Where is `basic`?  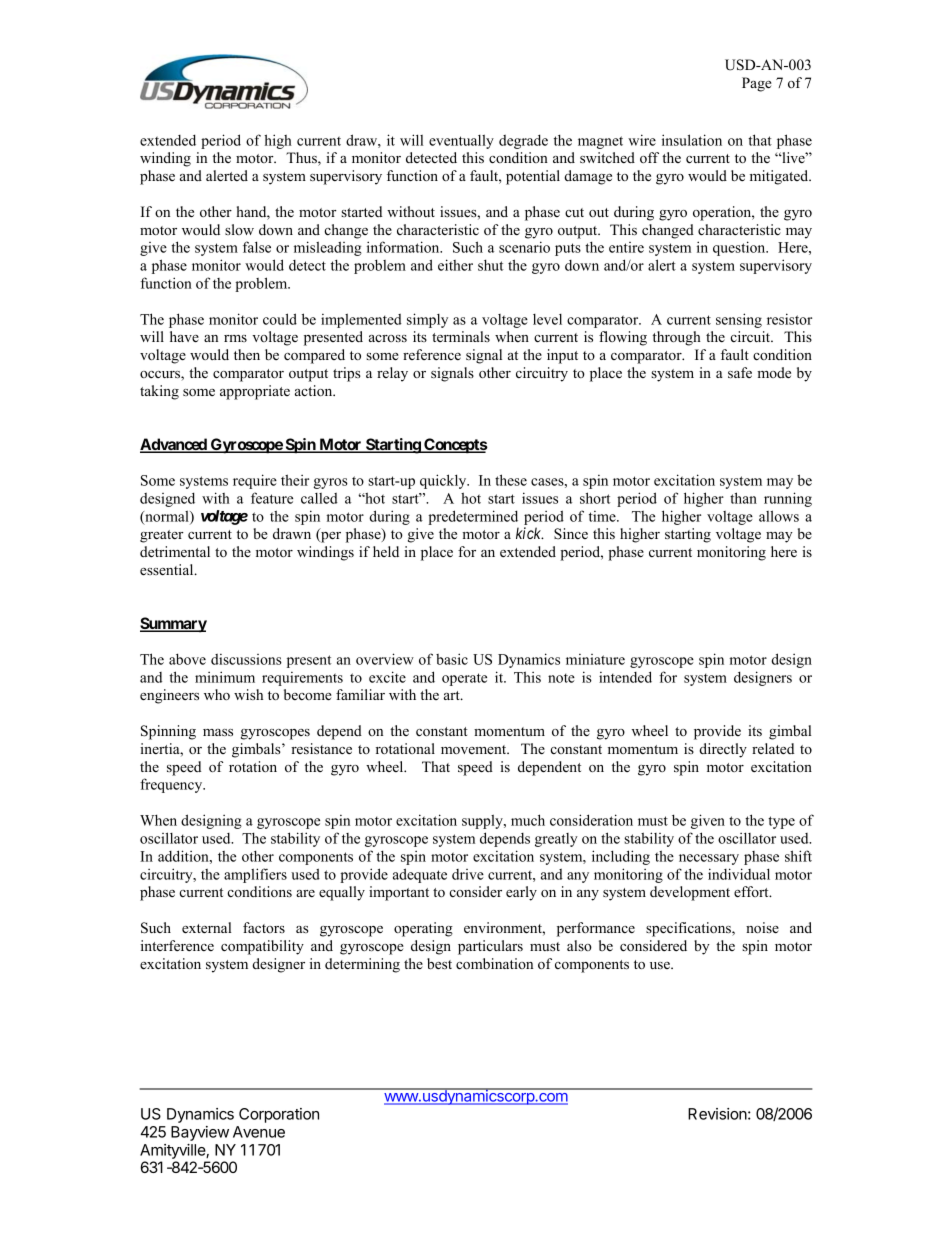
basic is located at coordinates (452, 659).
